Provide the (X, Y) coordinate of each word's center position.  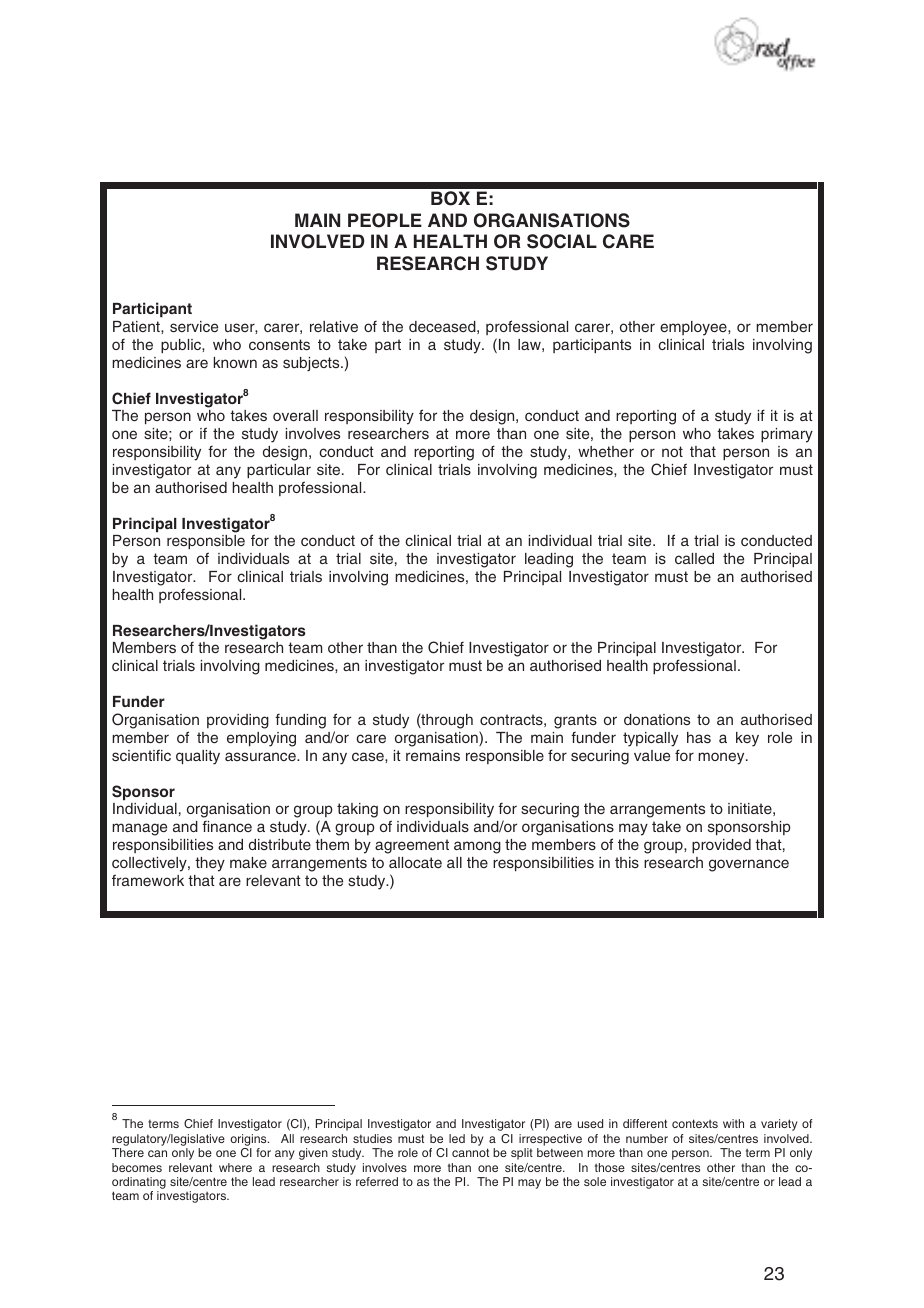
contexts (695, 1123)
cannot (470, 1152)
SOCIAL (562, 241)
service (194, 326)
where (235, 1167)
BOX (450, 198)
